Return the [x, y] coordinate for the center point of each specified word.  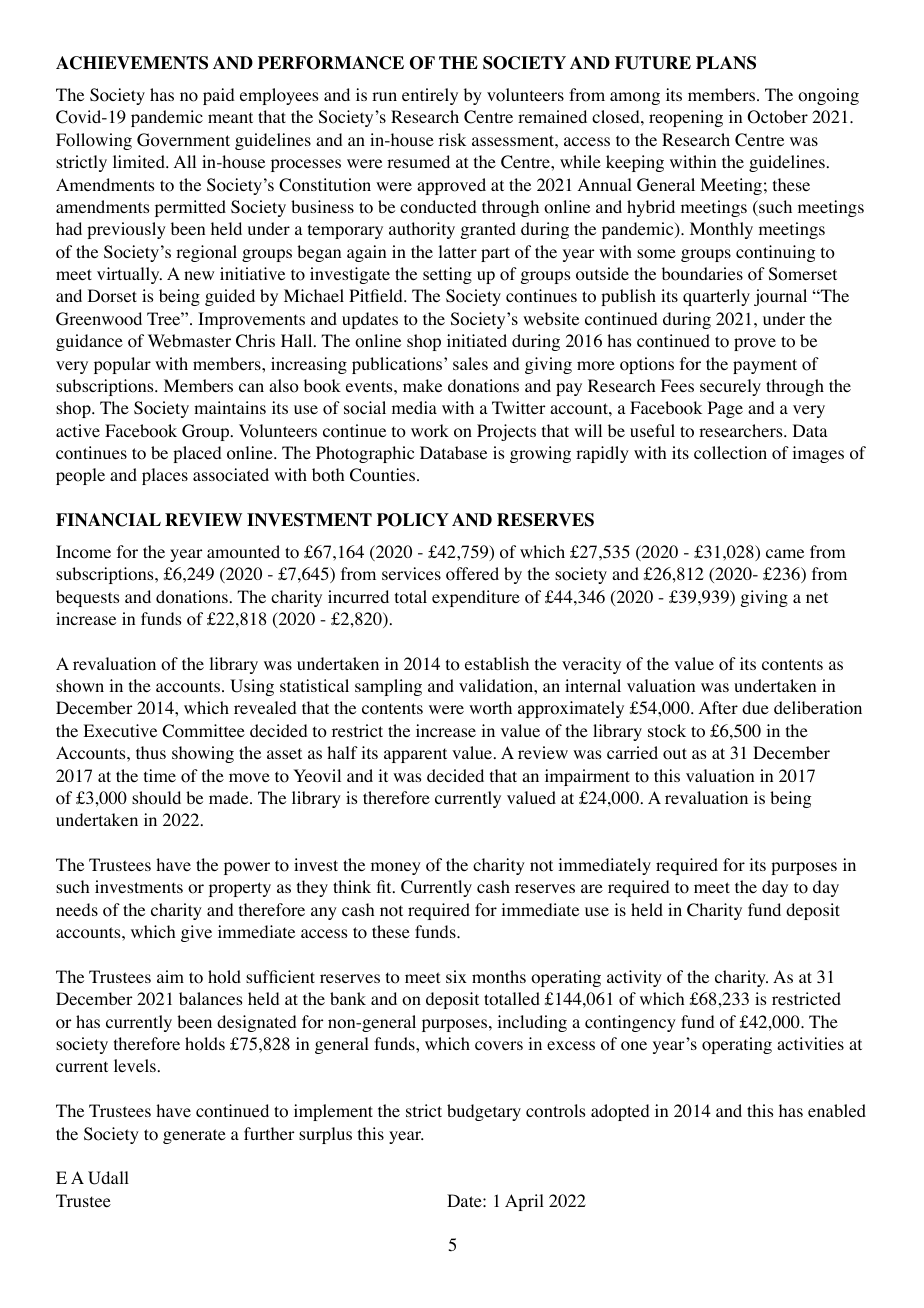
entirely [430, 96]
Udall [108, 1178]
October [778, 117]
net [817, 597]
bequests [87, 598]
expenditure [476, 598]
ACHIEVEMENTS [132, 63]
